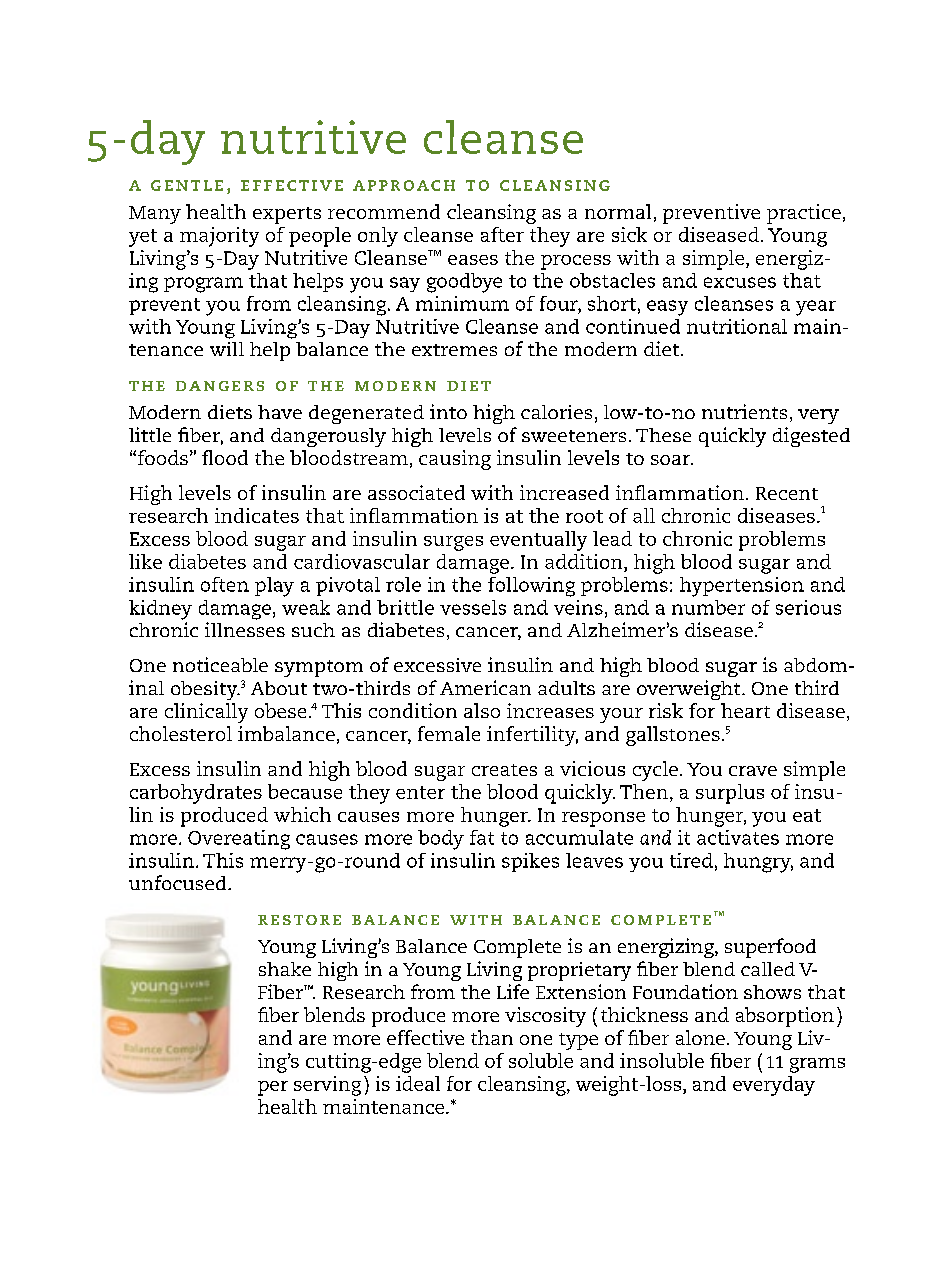 The width and height of the screenshot is (944, 1288). I want to click on alone, so click(700, 1037).
